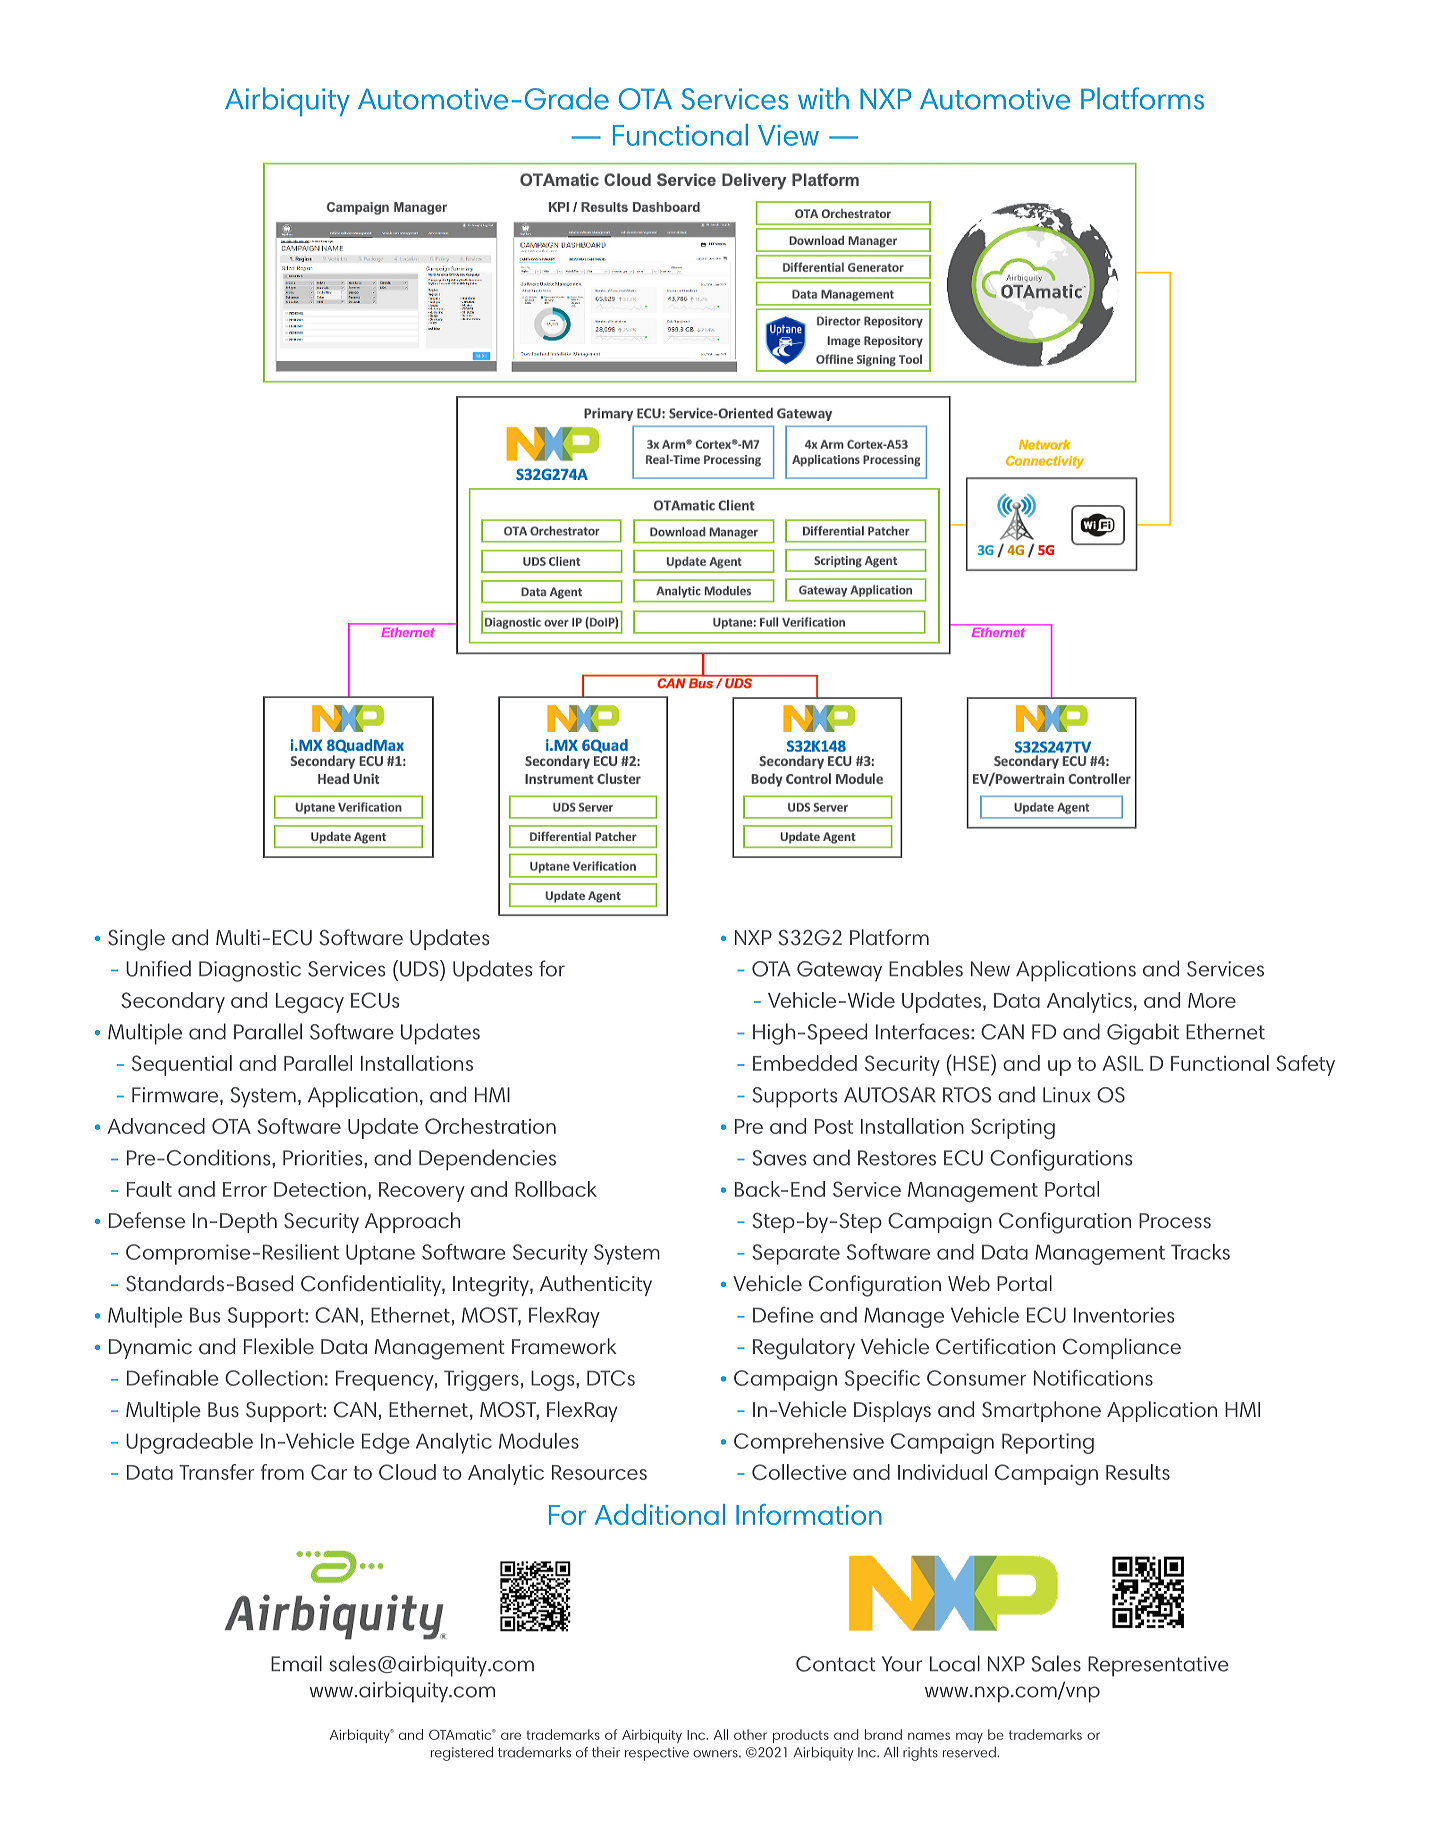  Describe the element at coordinates (1212, 1000) in the screenshot. I see `More` at that location.
